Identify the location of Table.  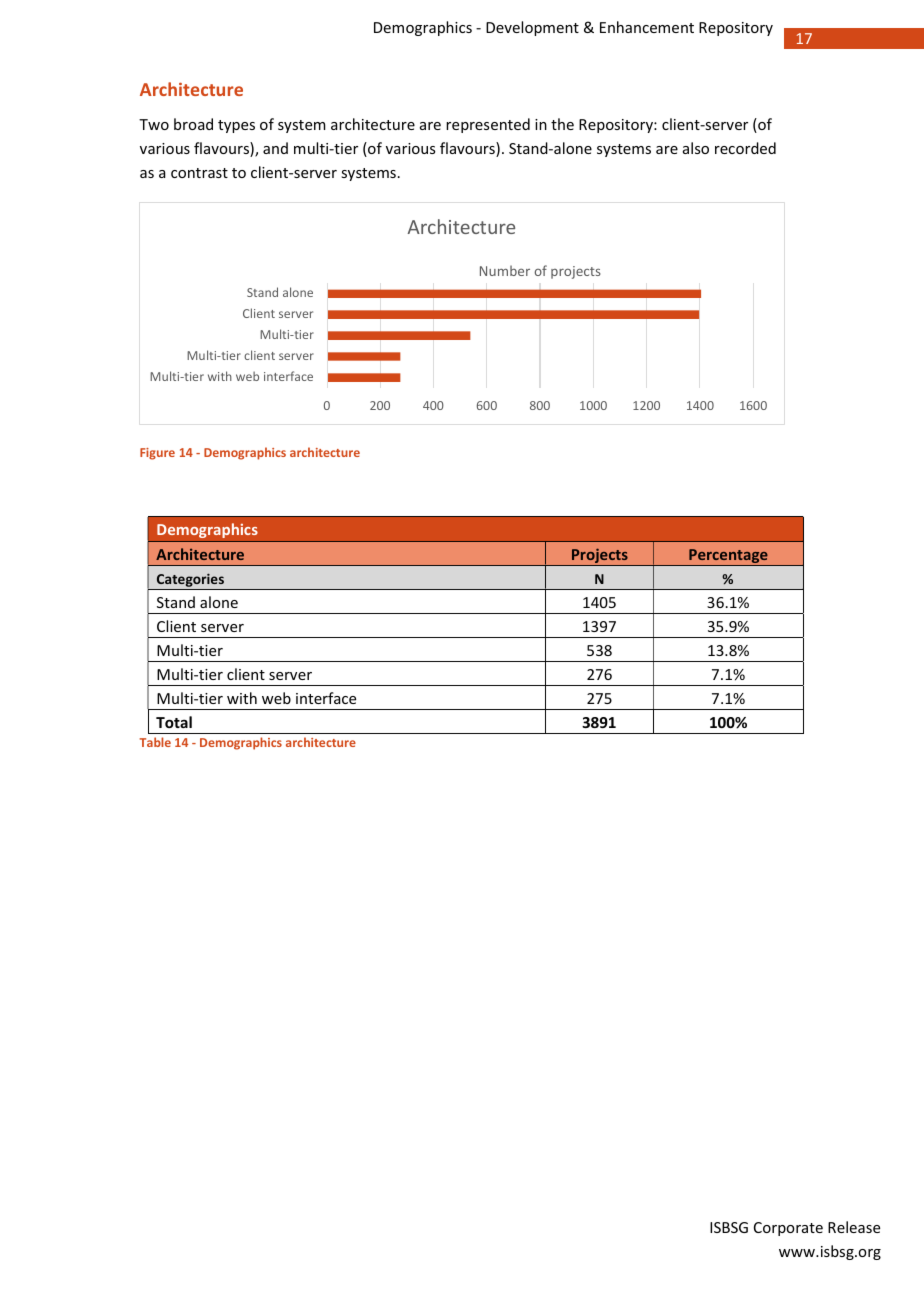
(155, 742).
